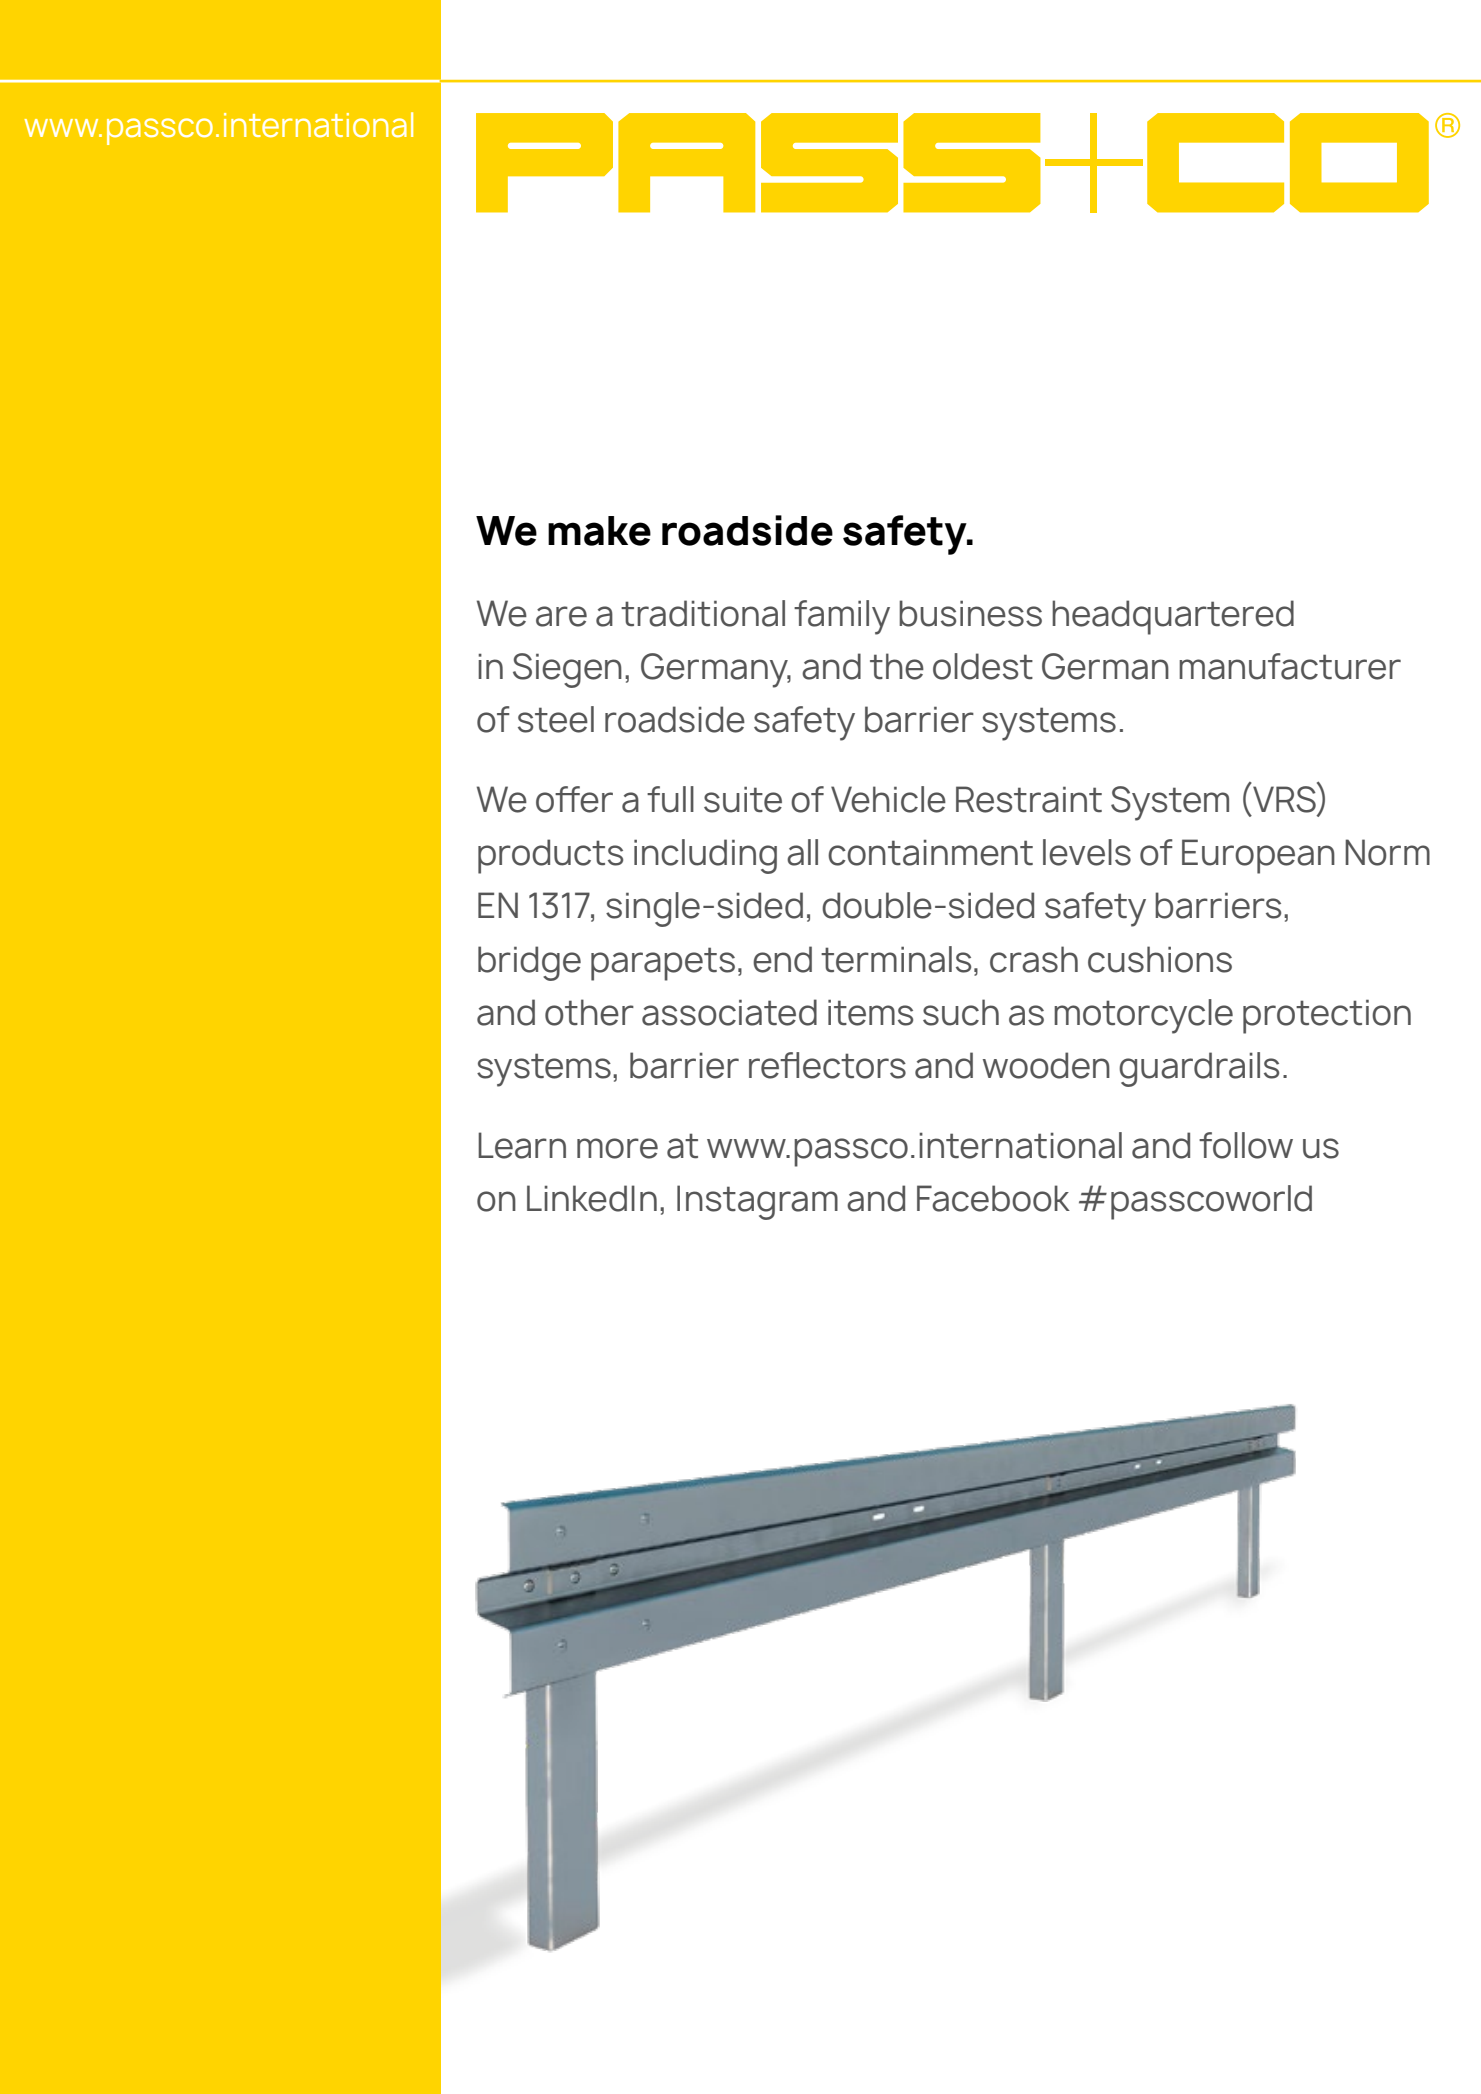 The height and width of the screenshot is (2094, 1481). What do you see at coordinates (599, 531) in the screenshot?
I see `make` at bounding box center [599, 531].
